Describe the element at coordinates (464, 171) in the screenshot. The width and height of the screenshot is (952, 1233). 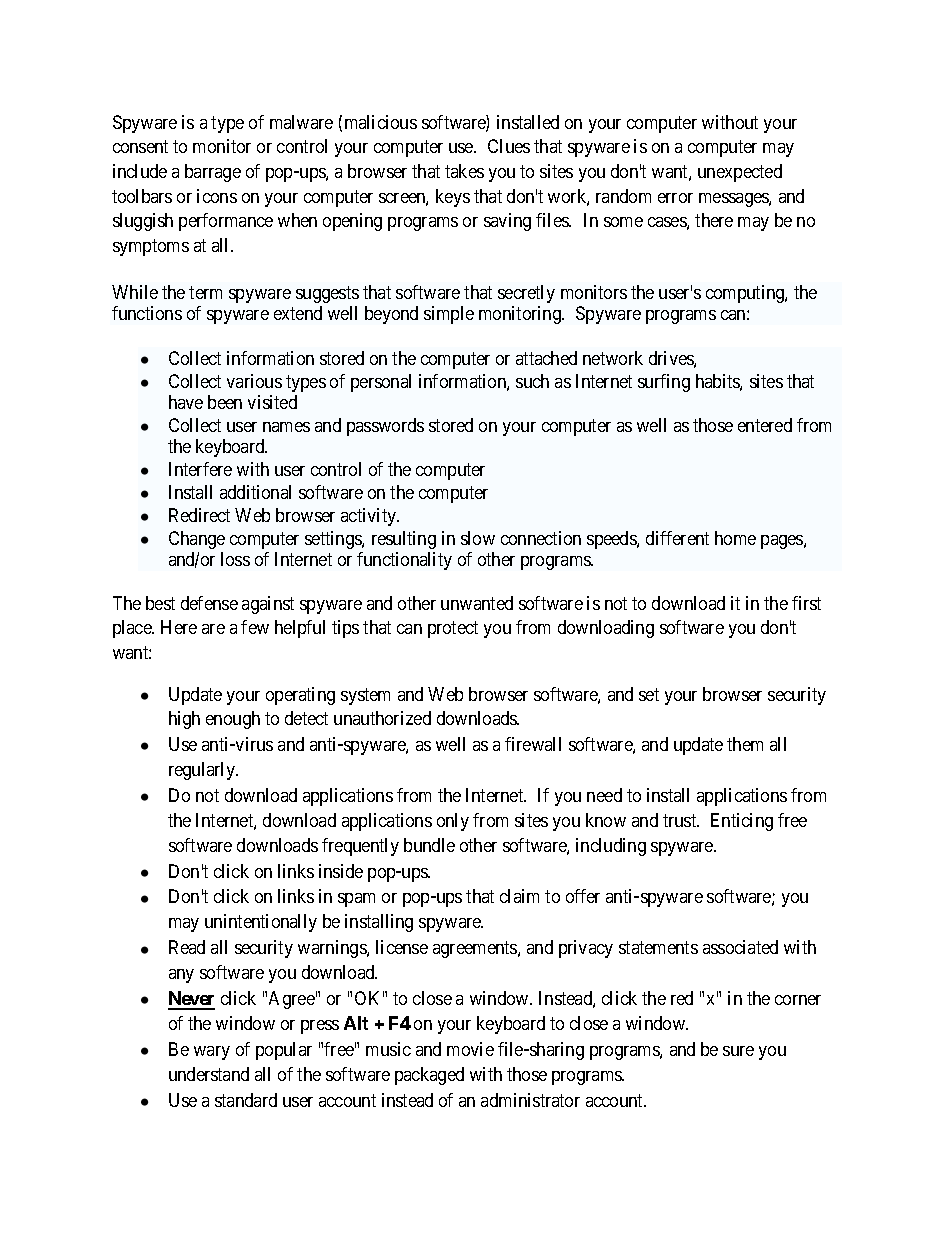
I see `takes` at that location.
